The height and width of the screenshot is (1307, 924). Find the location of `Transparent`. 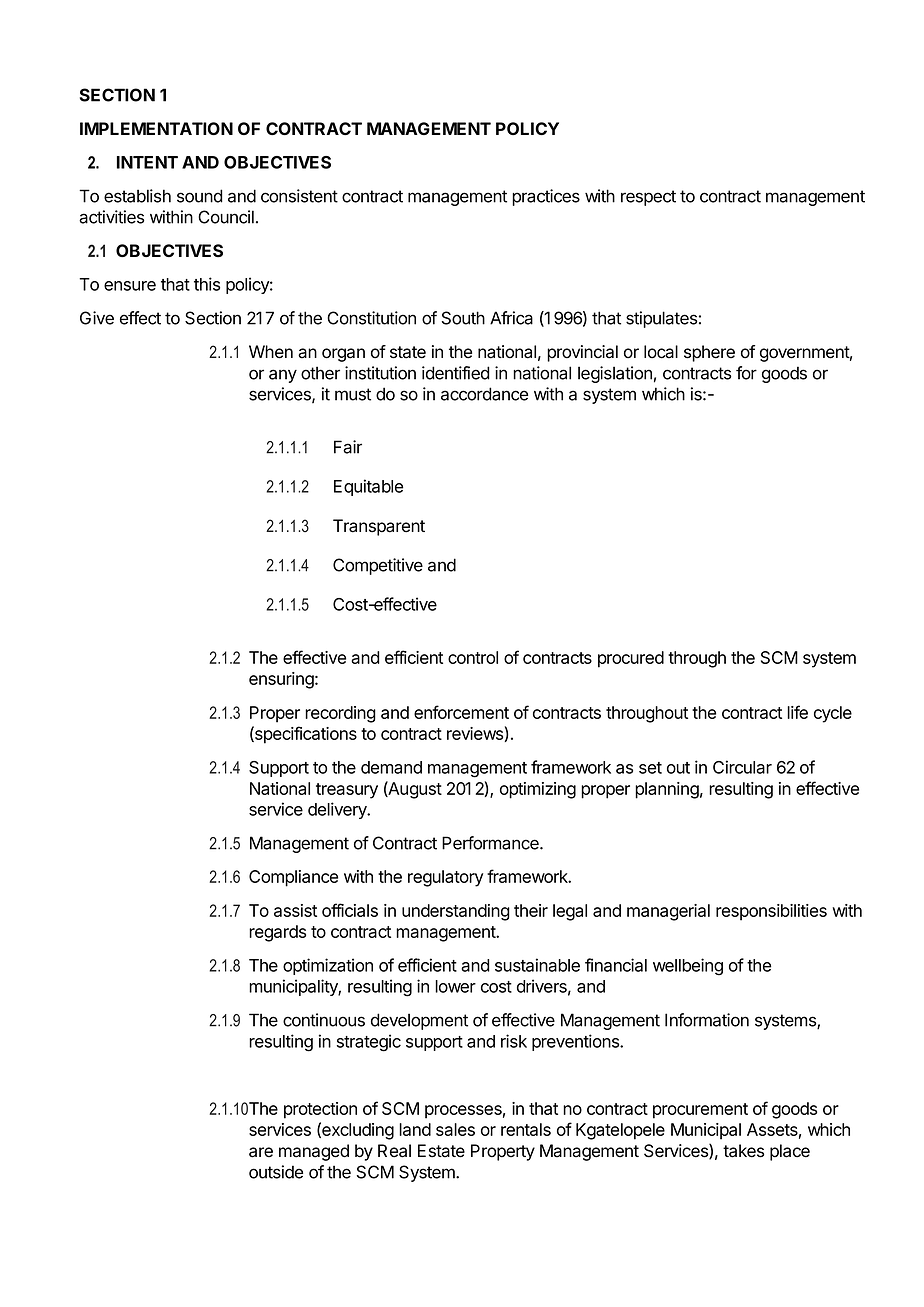

Transparent is located at coordinates (379, 527).
